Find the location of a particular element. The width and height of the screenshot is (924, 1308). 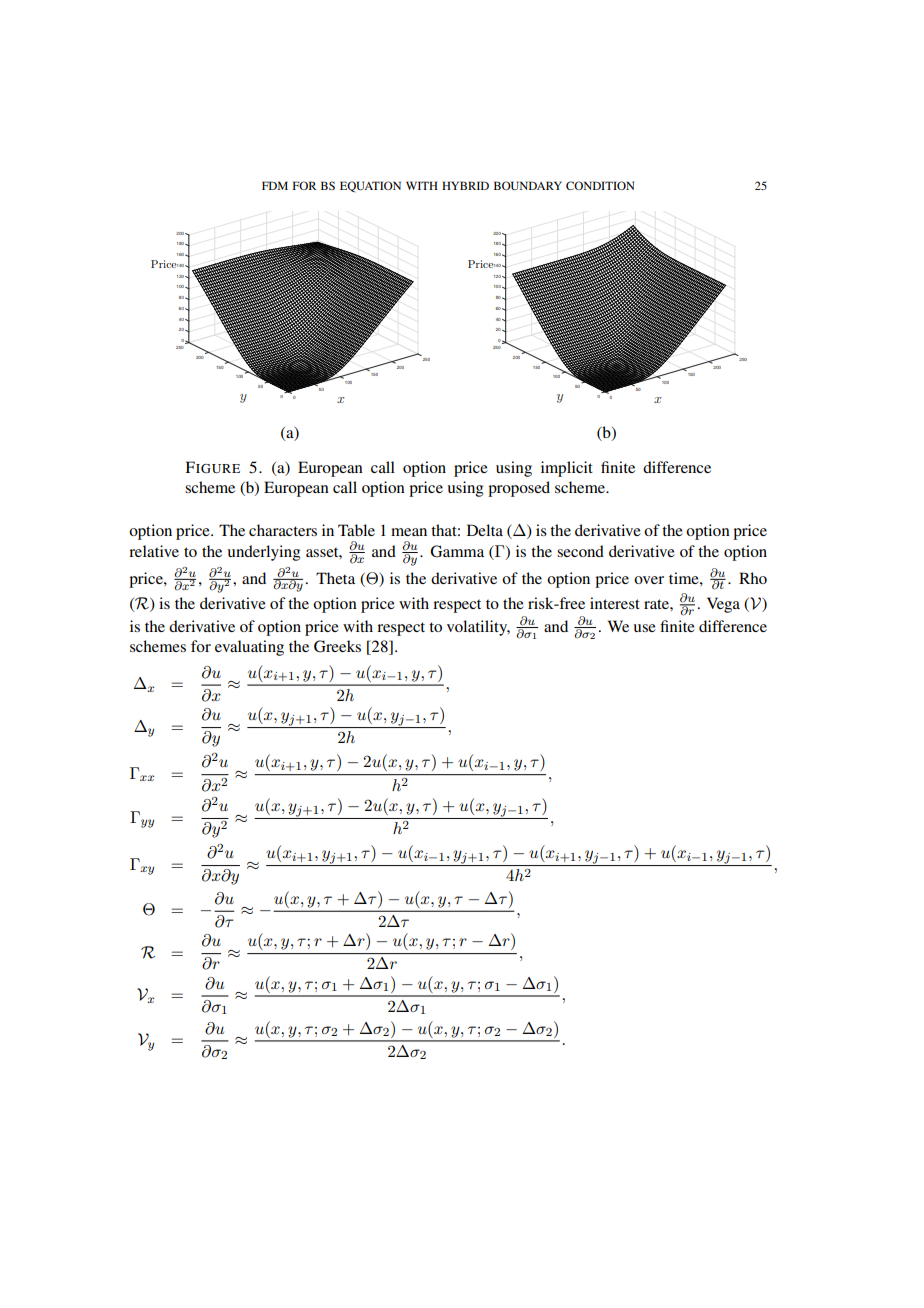

HYBRID is located at coordinates (465, 185).
